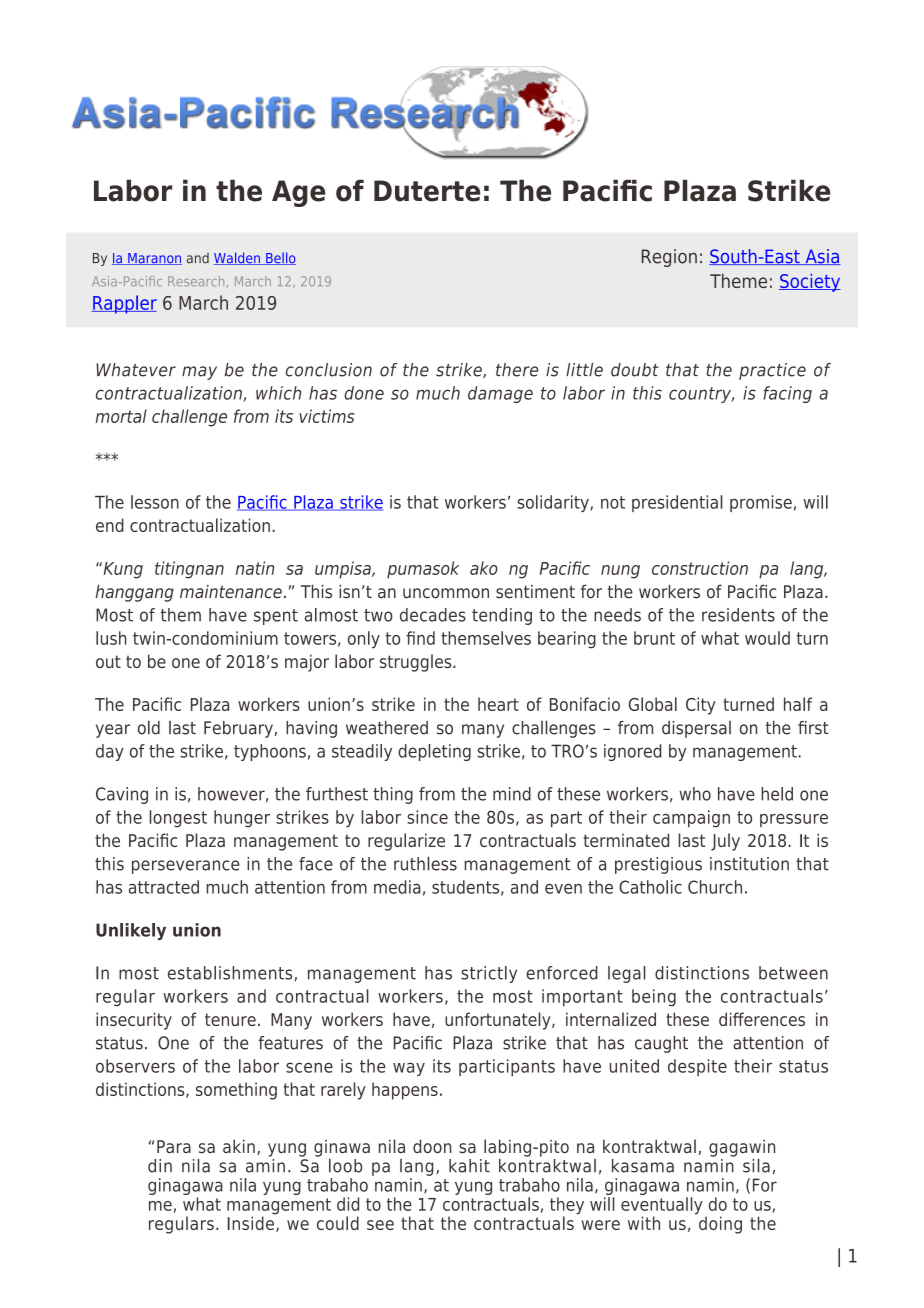  What do you see at coordinates (425, 863) in the screenshot?
I see `ruthless` at bounding box center [425, 863].
